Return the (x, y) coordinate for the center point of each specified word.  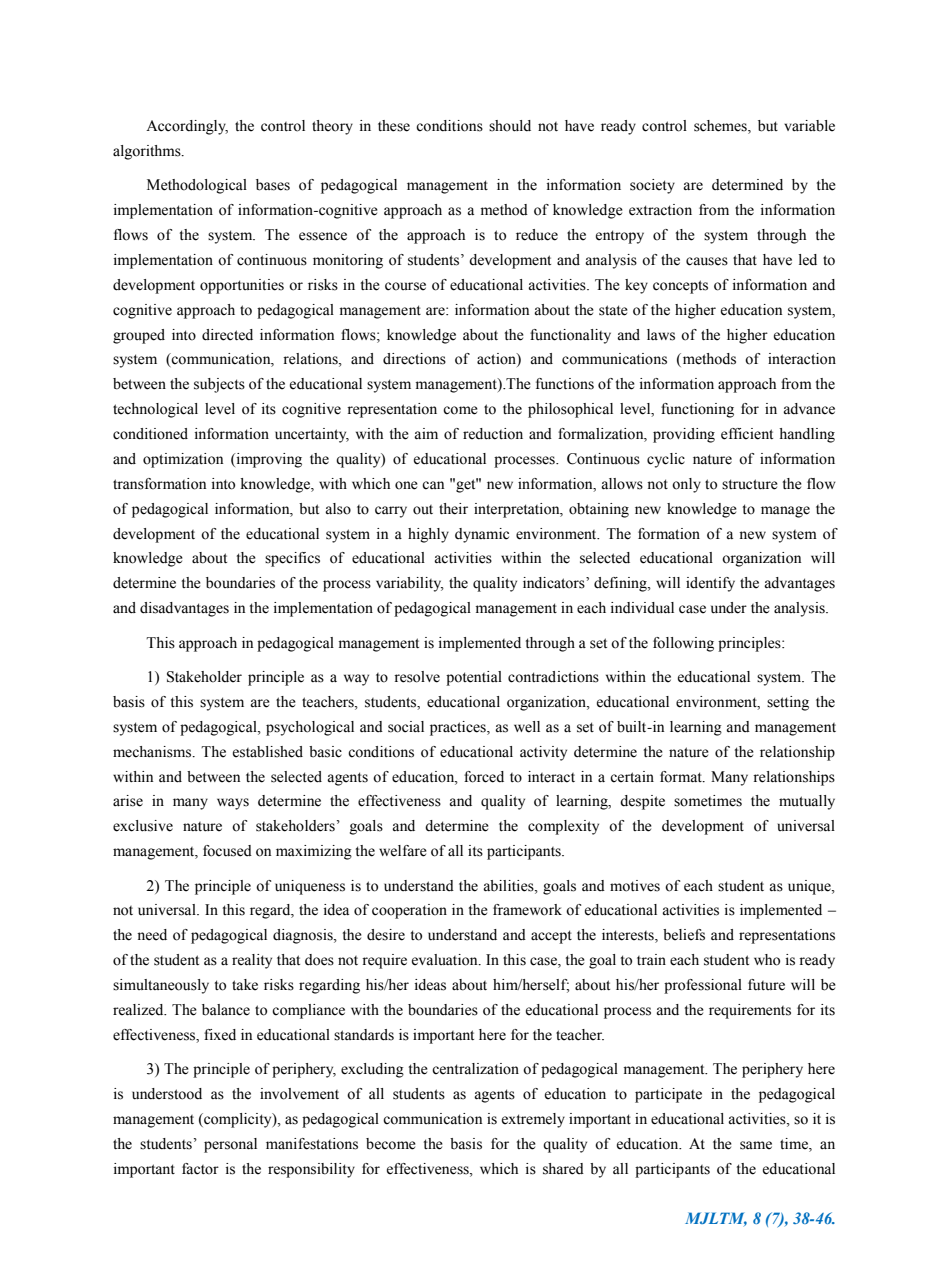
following (683, 644)
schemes (721, 127)
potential (474, 678)
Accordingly (187, 127)
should (510, 126)
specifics (292, 559)
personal (230, 1145)
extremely (533, 1120)
